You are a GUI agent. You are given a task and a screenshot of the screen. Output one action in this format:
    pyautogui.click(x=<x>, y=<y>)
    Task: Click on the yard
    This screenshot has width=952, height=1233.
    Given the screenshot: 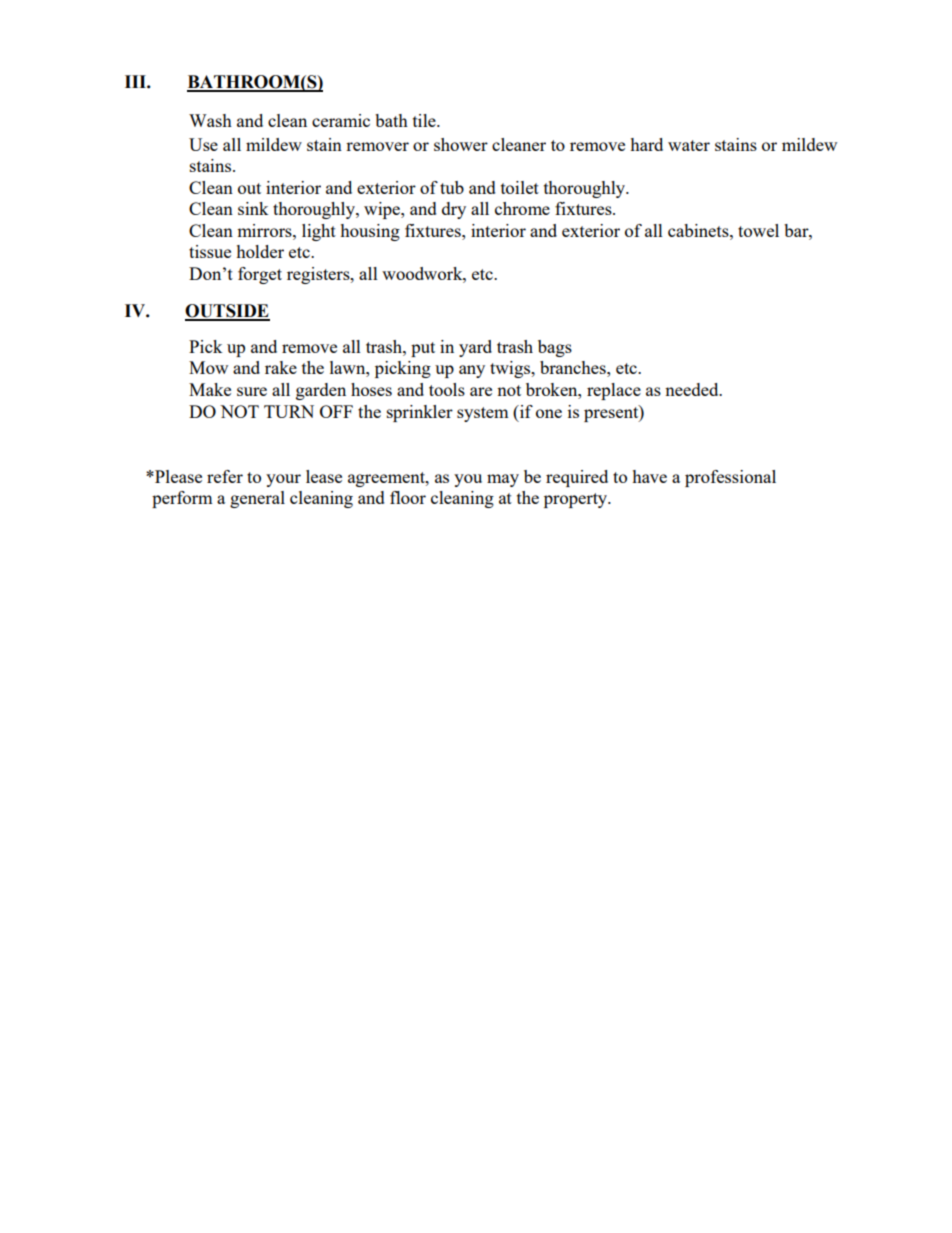 What is the action you would take?
    pyautogui.click(x=475, y=348)
